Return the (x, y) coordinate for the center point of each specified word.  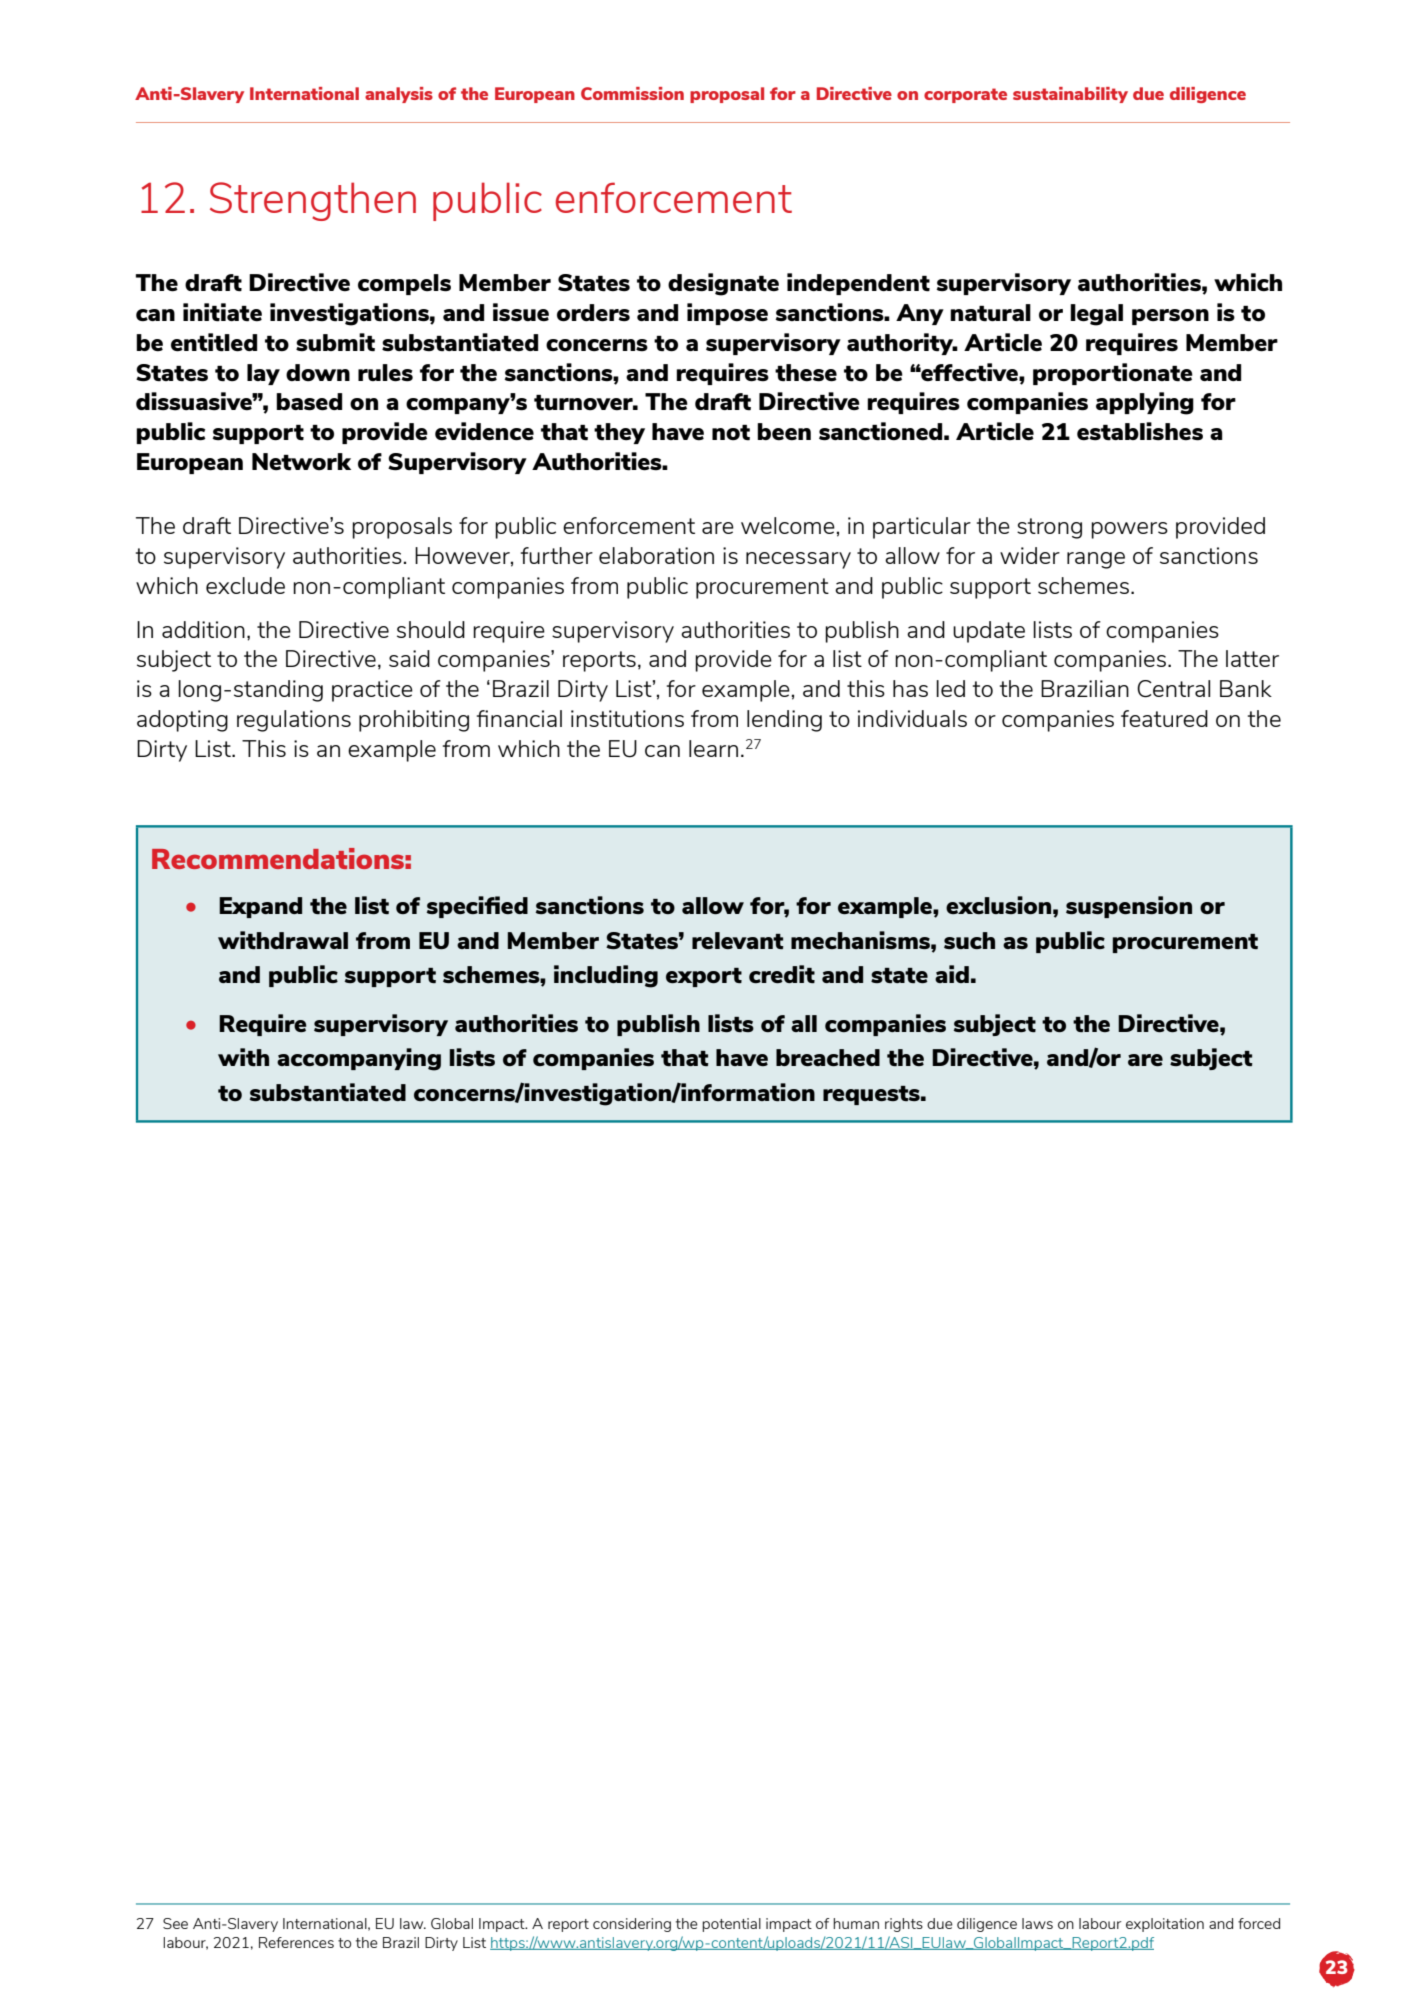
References (296, 1942)
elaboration (656, 555)
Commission (632, 93)
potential (731, 1925)
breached (828, 1057)
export (704, 977)
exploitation (1165, 1925)
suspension (1129, 907)
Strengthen (313, 201)
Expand (260, 907)
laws (1037, 1923)
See (175, 1923)
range (1096, 560)
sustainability (1070, 95)
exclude (245, 585)
